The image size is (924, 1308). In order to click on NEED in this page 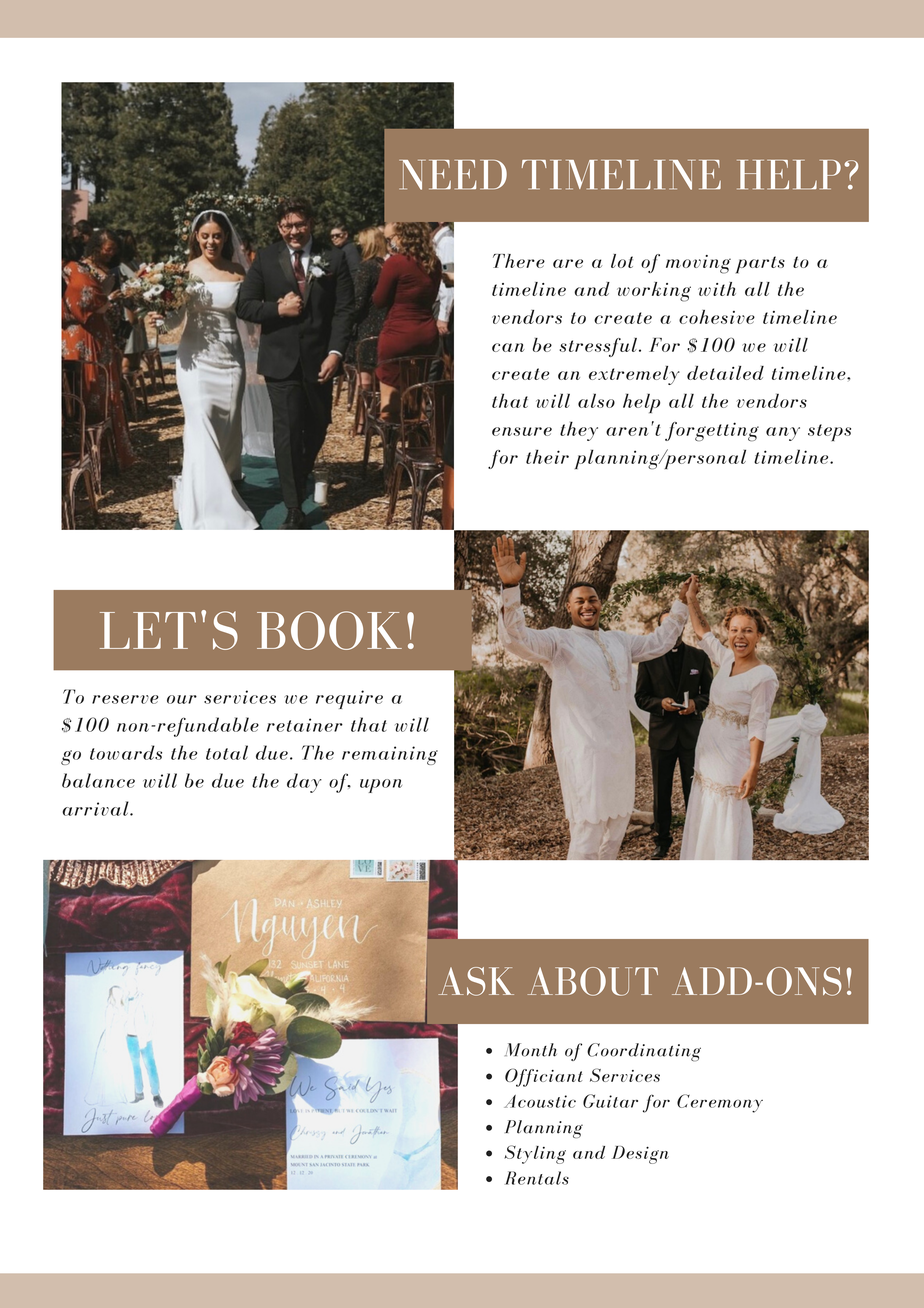, I will do `click(453, 175)`.
